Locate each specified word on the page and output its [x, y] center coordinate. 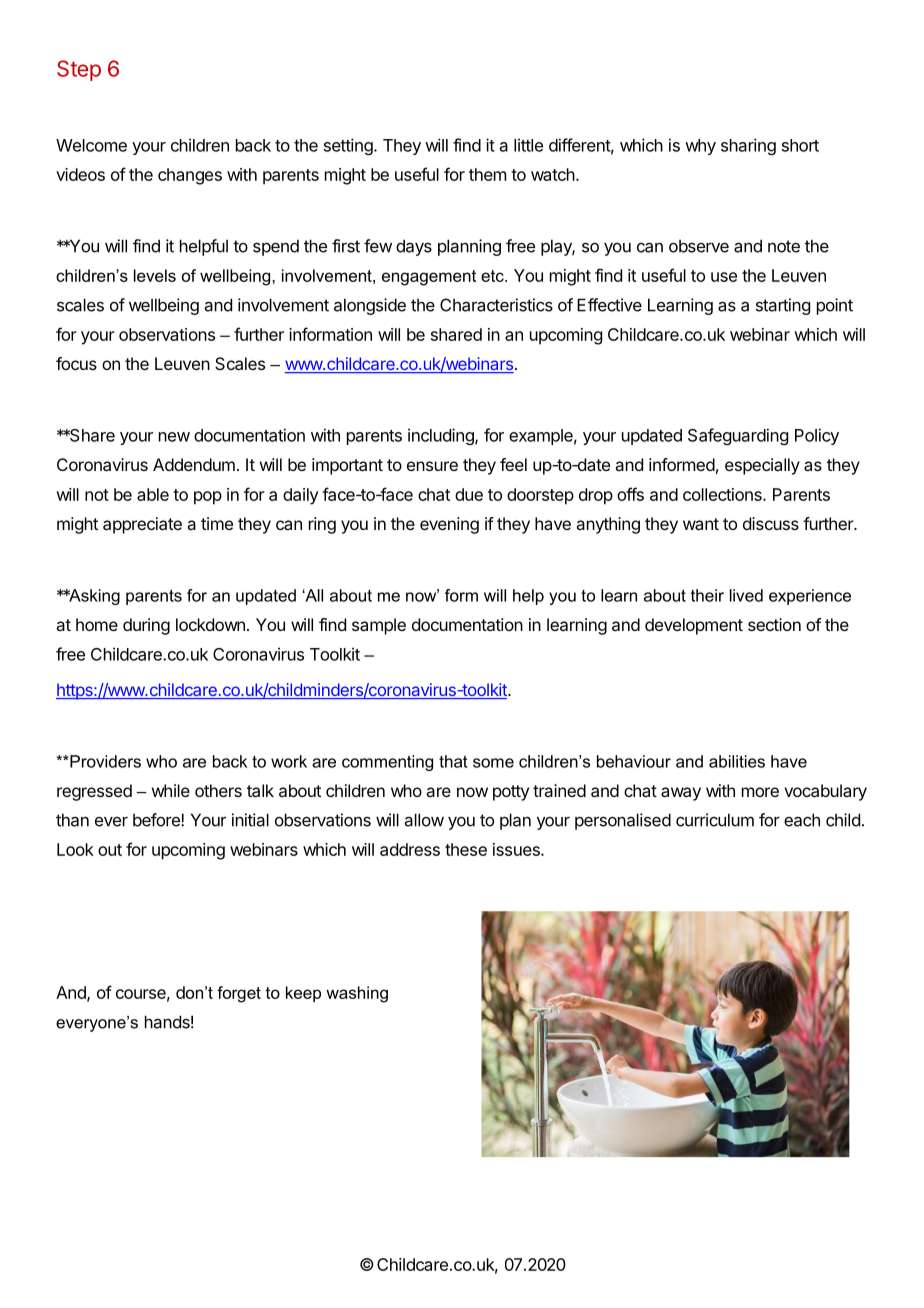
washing [357, 994]
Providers [104, 761]
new [174, 437]
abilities [737, 761]
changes [190, 176]
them [487, 174]
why [700, 147]
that [453, 761]
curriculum [715, 820]
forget [239, 994]
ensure [432, 466]
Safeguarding [738, 436]
